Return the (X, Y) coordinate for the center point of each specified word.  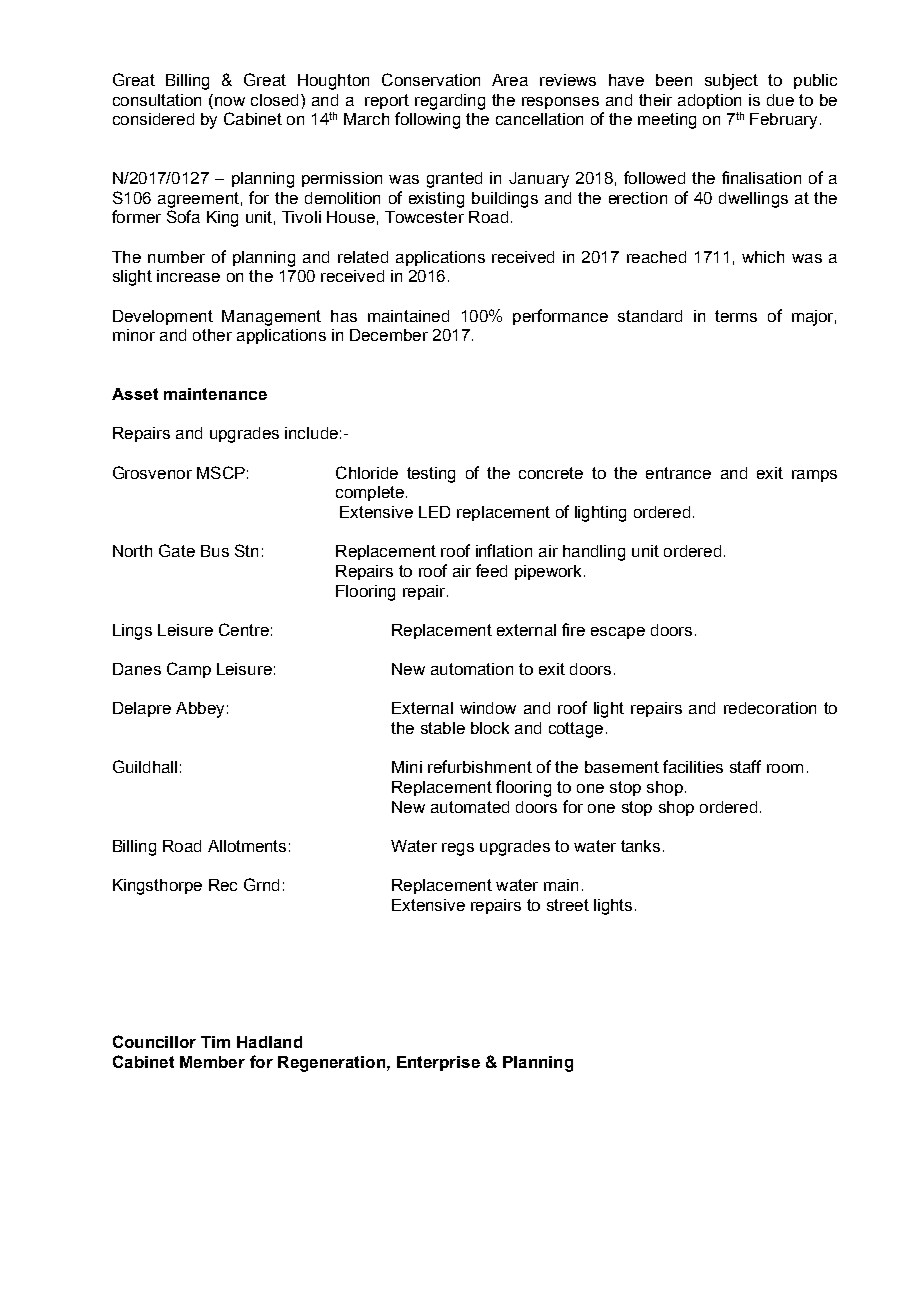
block (490, 728)
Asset (135, 394)
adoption (709, 101)
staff (745, 766)
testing (431, 475)
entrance (678, 473)
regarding (450, 102)
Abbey (200, 710)
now (228, 100)
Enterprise (438, 1063)
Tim (215, 1042)
